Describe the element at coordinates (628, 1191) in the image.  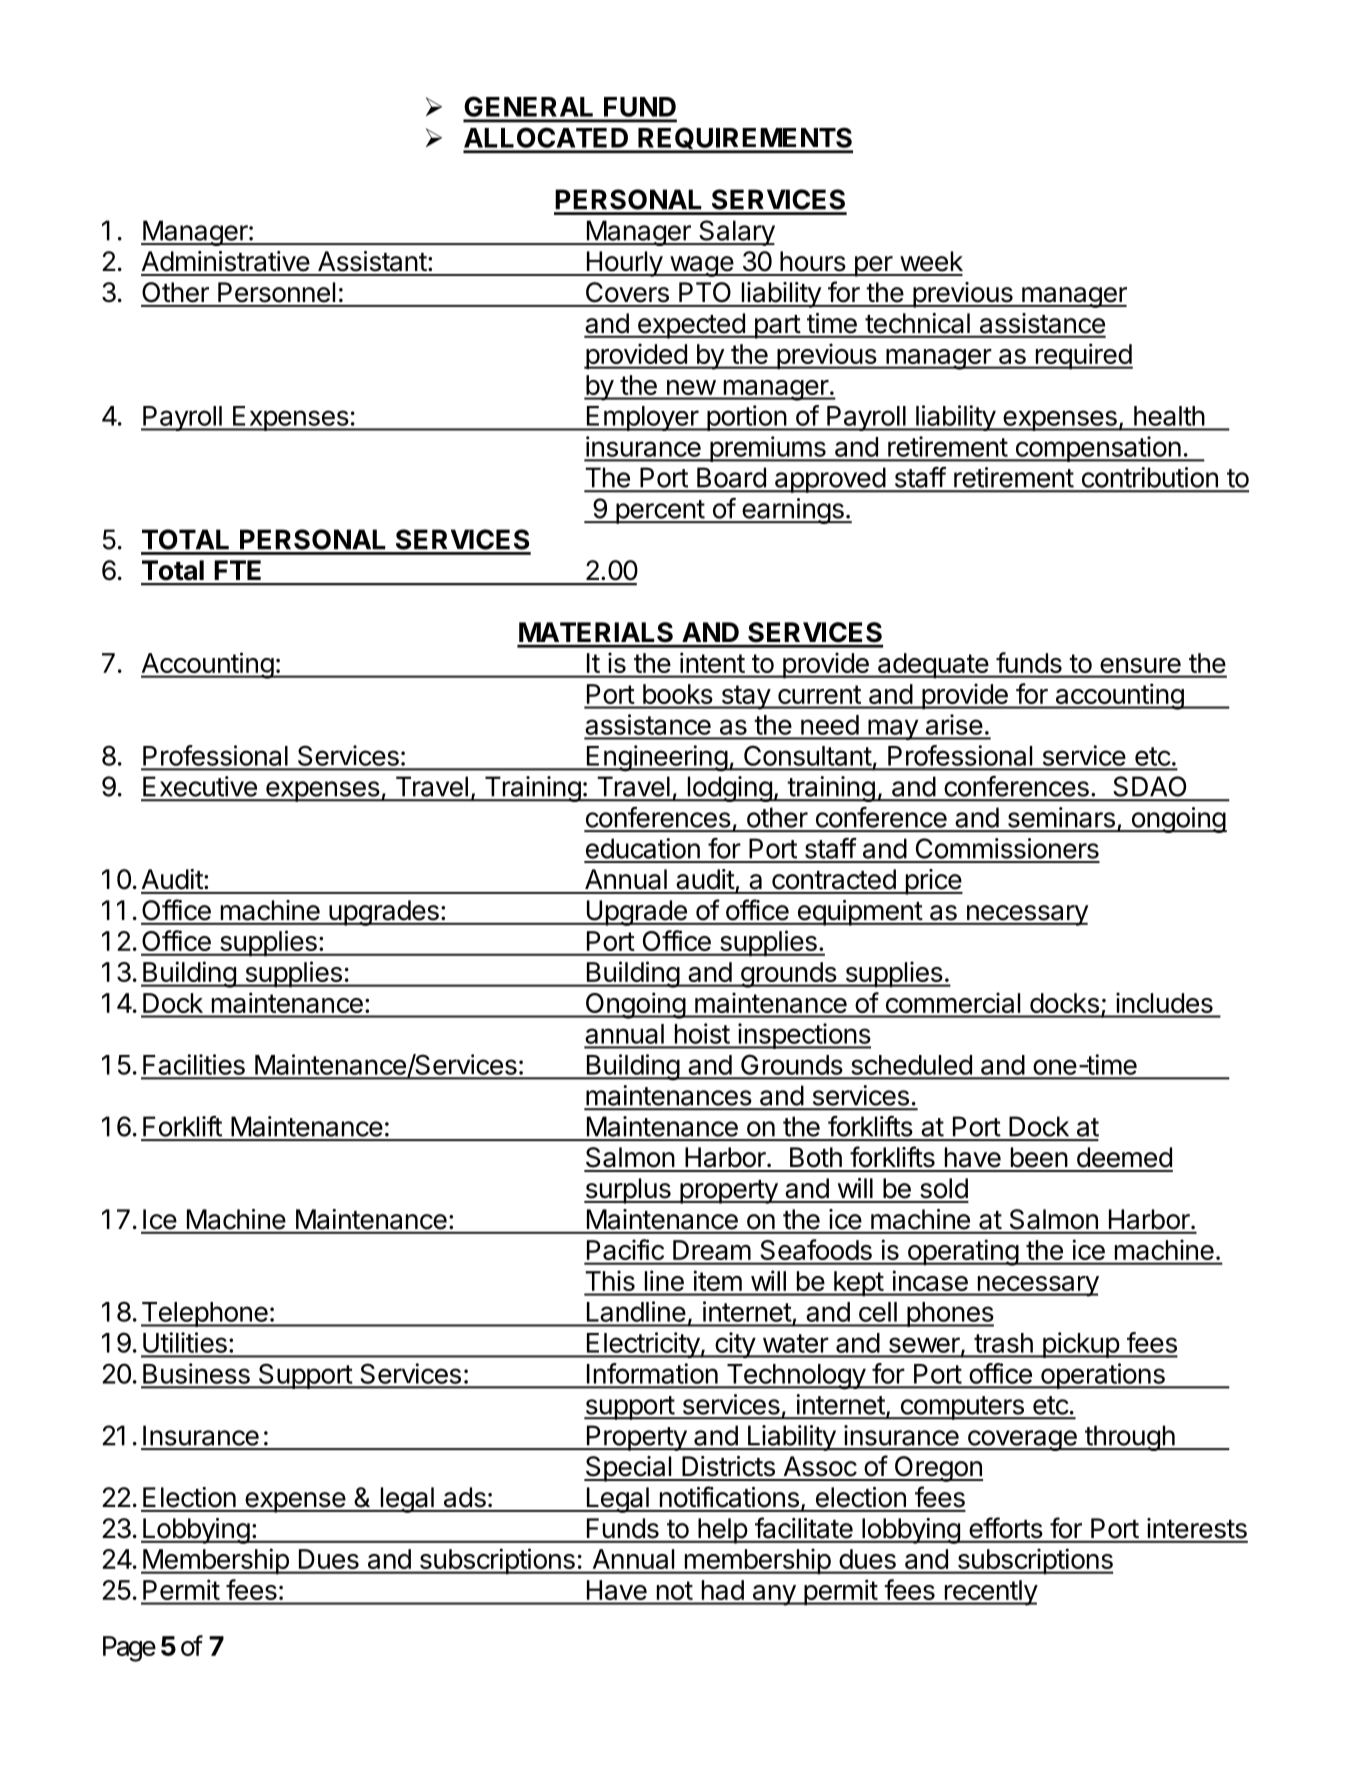
I see `surplus` at that location.
